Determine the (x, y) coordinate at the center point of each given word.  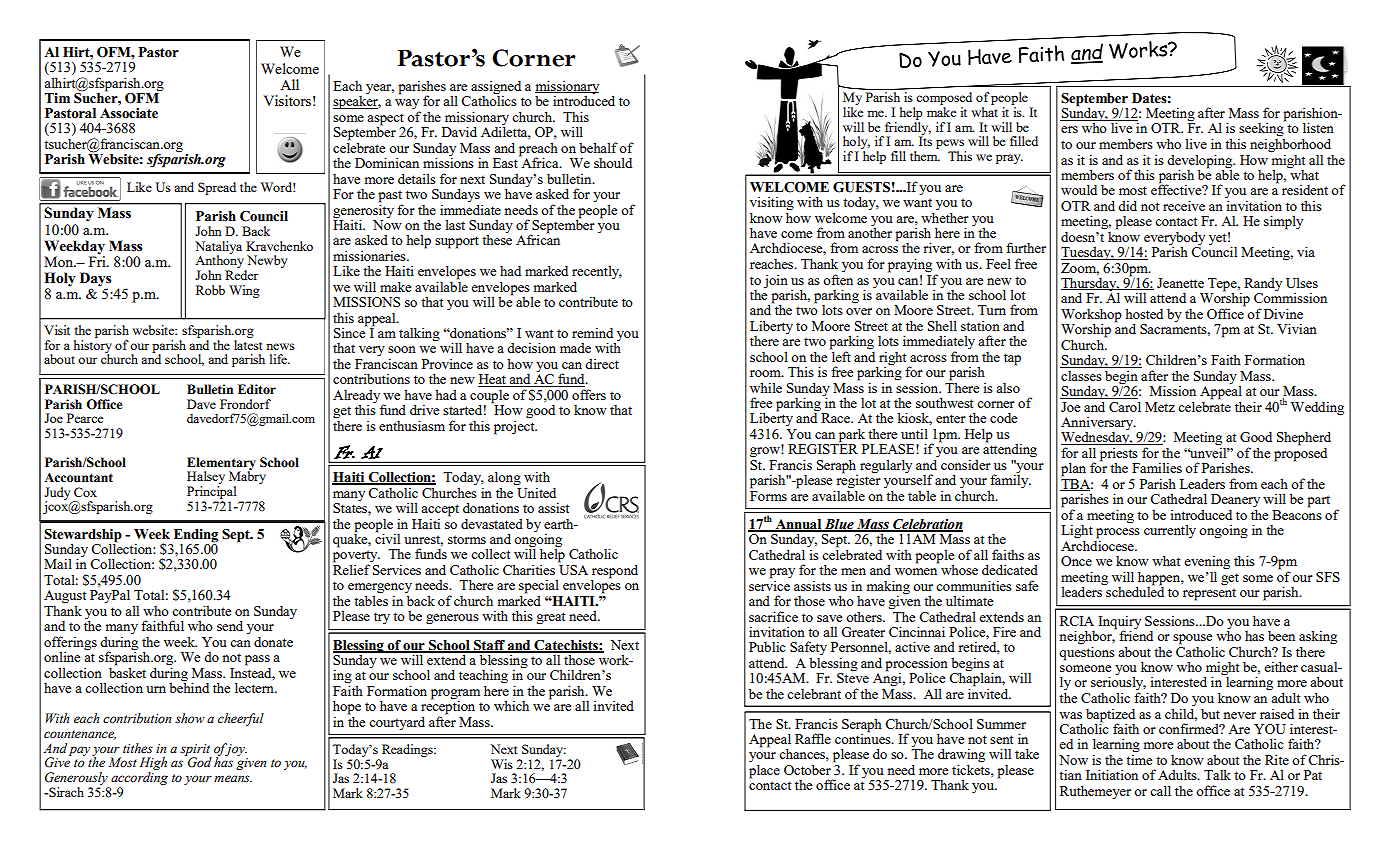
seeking (1262, 130)
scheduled (1134, 590)
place (764, 771)
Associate (129, 113)
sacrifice (773, 616)
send (230, 625)
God (199, 761)
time (1139, 758)
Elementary (221, 464)
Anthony (220, 262)
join (776, 281)
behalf (598, 147)
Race (837, 418)
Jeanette (1180, 283)
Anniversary (1098, 424)
